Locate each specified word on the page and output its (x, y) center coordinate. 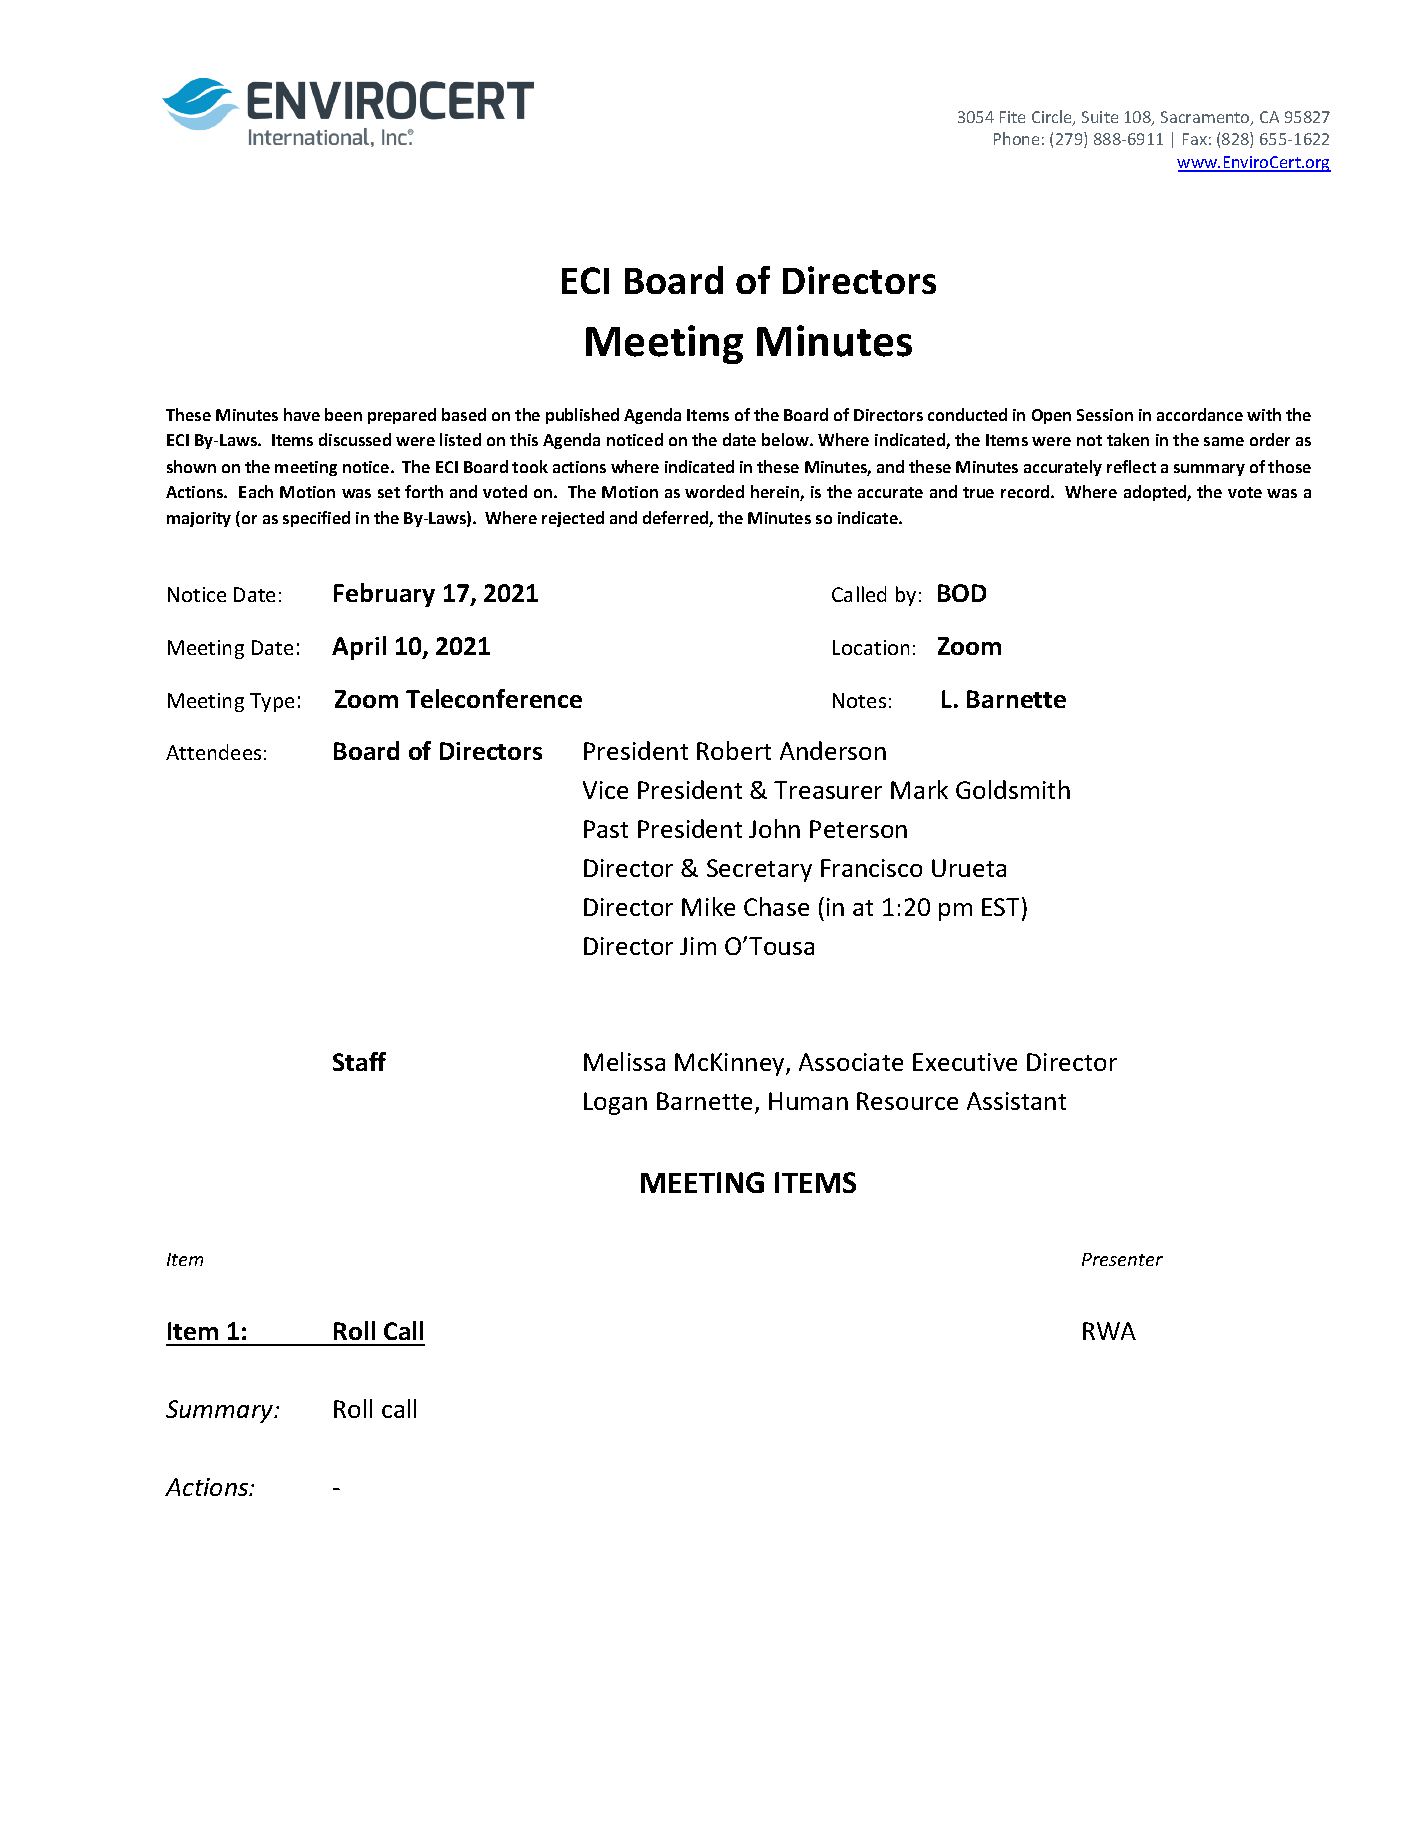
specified (316, 519)
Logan (615, 1103)
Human (808, 1101)
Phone (1016, 138)
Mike (708, 906)
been (343, 414)
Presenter (1122, 1259)
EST (1000, 907)
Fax (1195, 139)
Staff (359, 1061)
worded (714, 491)
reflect (1131, 466)
